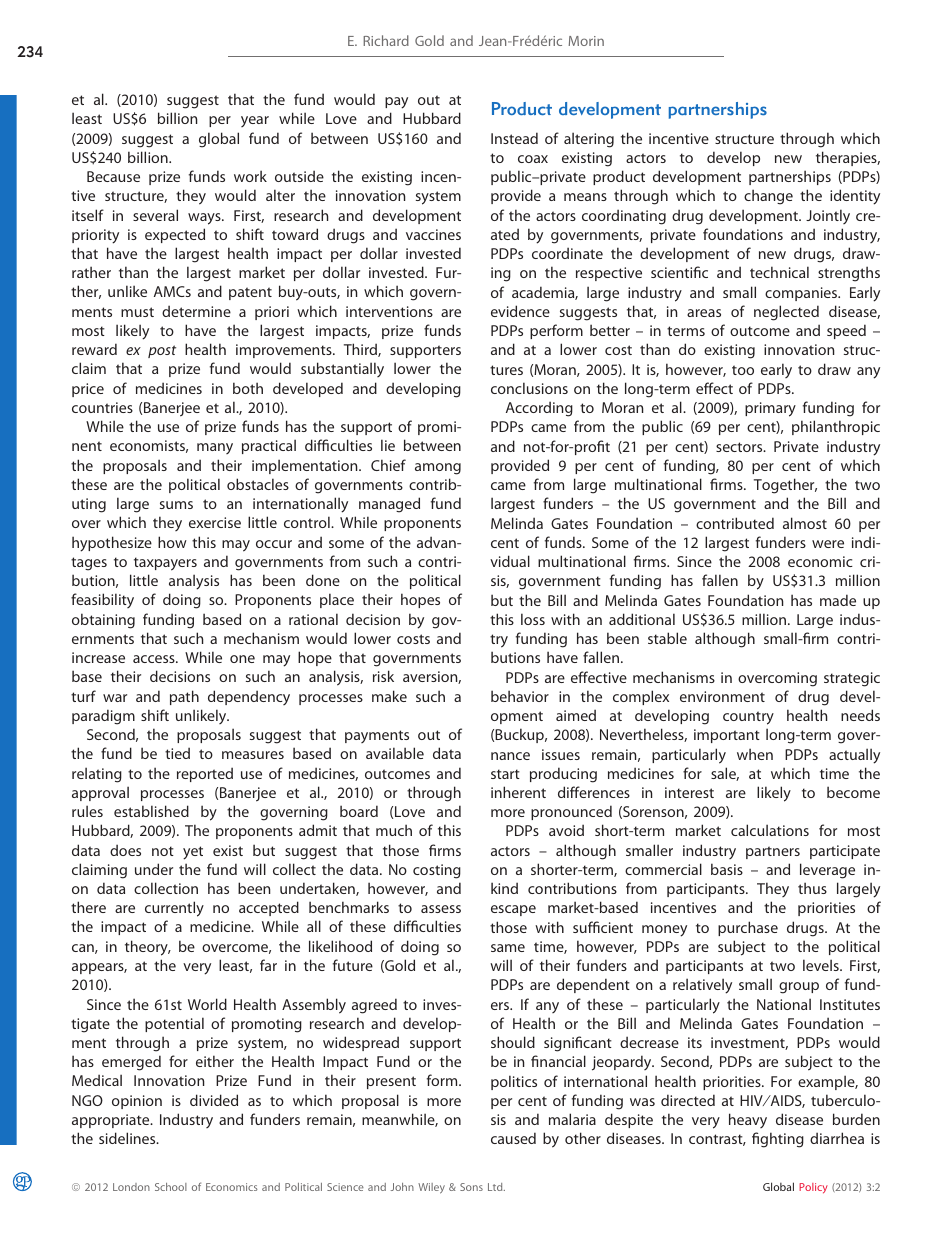 The image size is (952, 1245). What do you see at coordinates (438, 469) in the screenshot?
I see `among` at bounding box center [438, 469].
